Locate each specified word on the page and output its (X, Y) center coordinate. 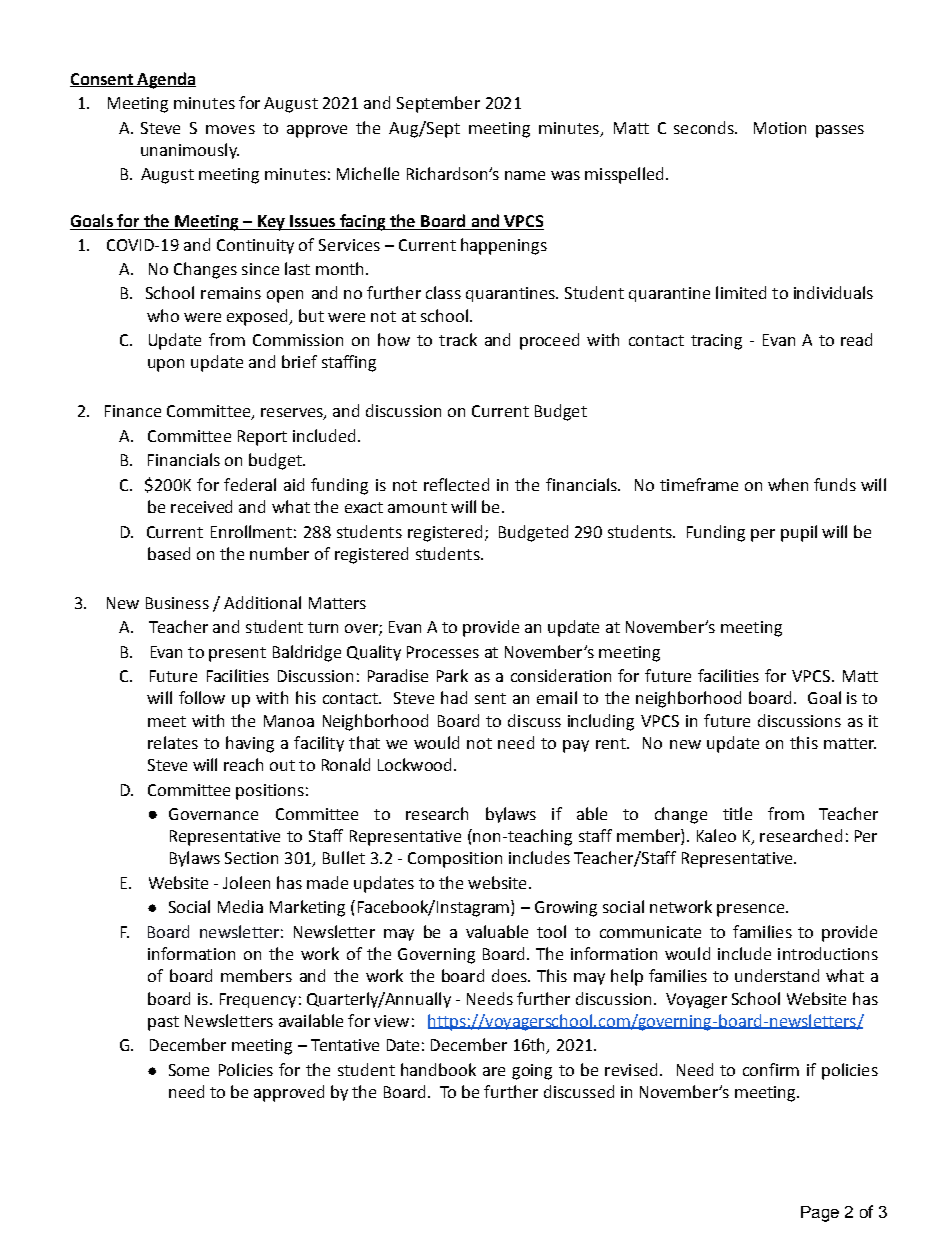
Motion (780, 128)
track (458, 339)
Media (240, 906)
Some (189, 1070)
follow (202, 697)
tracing (716, 342)
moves (230, 129)
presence (752, 910)
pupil (799, 533)
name (525, 175)
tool (551, 931)
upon (166, 365)
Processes (443, 652)
